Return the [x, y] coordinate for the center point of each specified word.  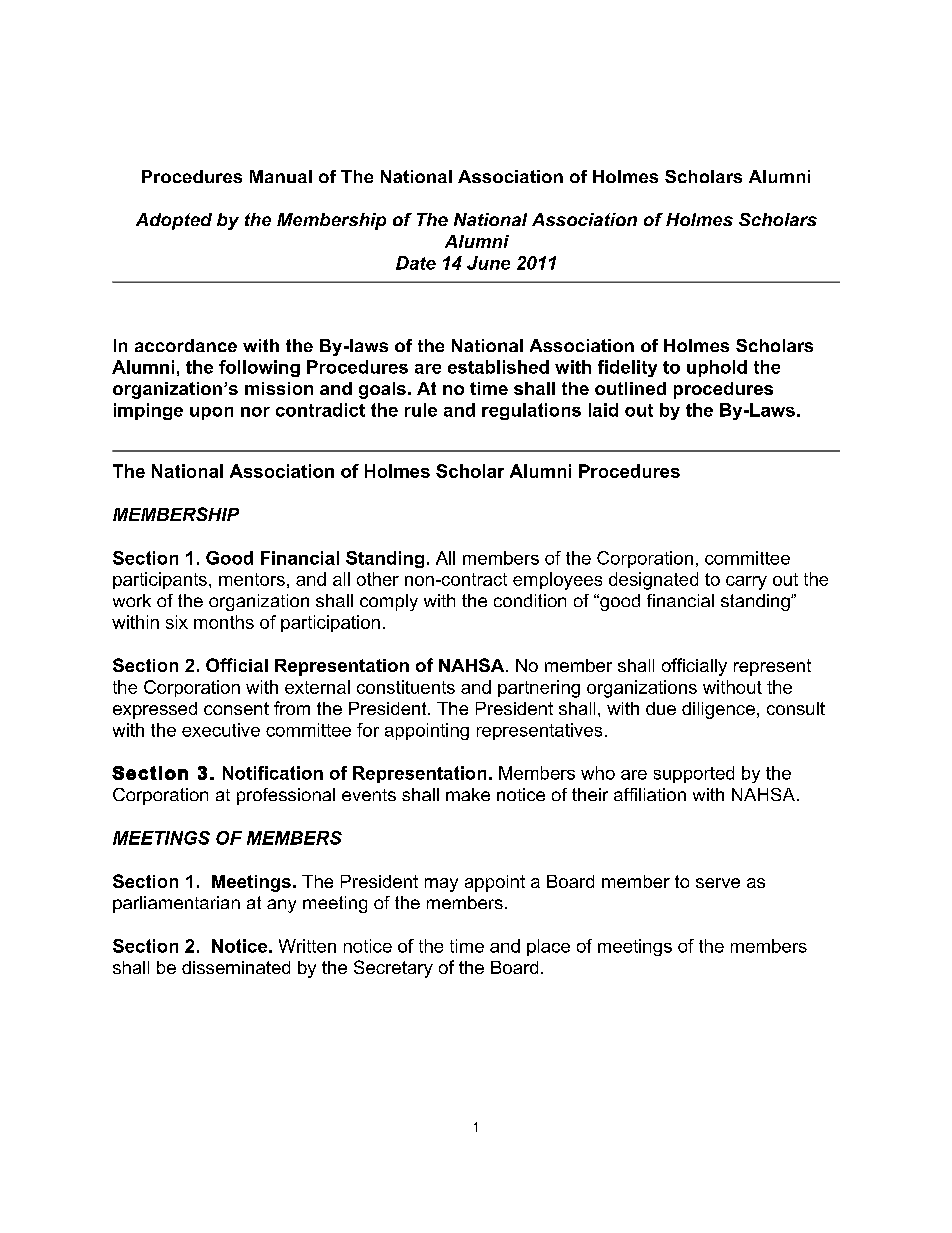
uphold [717, 368]
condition [530, 600]
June [488, 263]
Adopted [174, 221]
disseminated [236, 967]
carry [746, 583]
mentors [252, 579]
